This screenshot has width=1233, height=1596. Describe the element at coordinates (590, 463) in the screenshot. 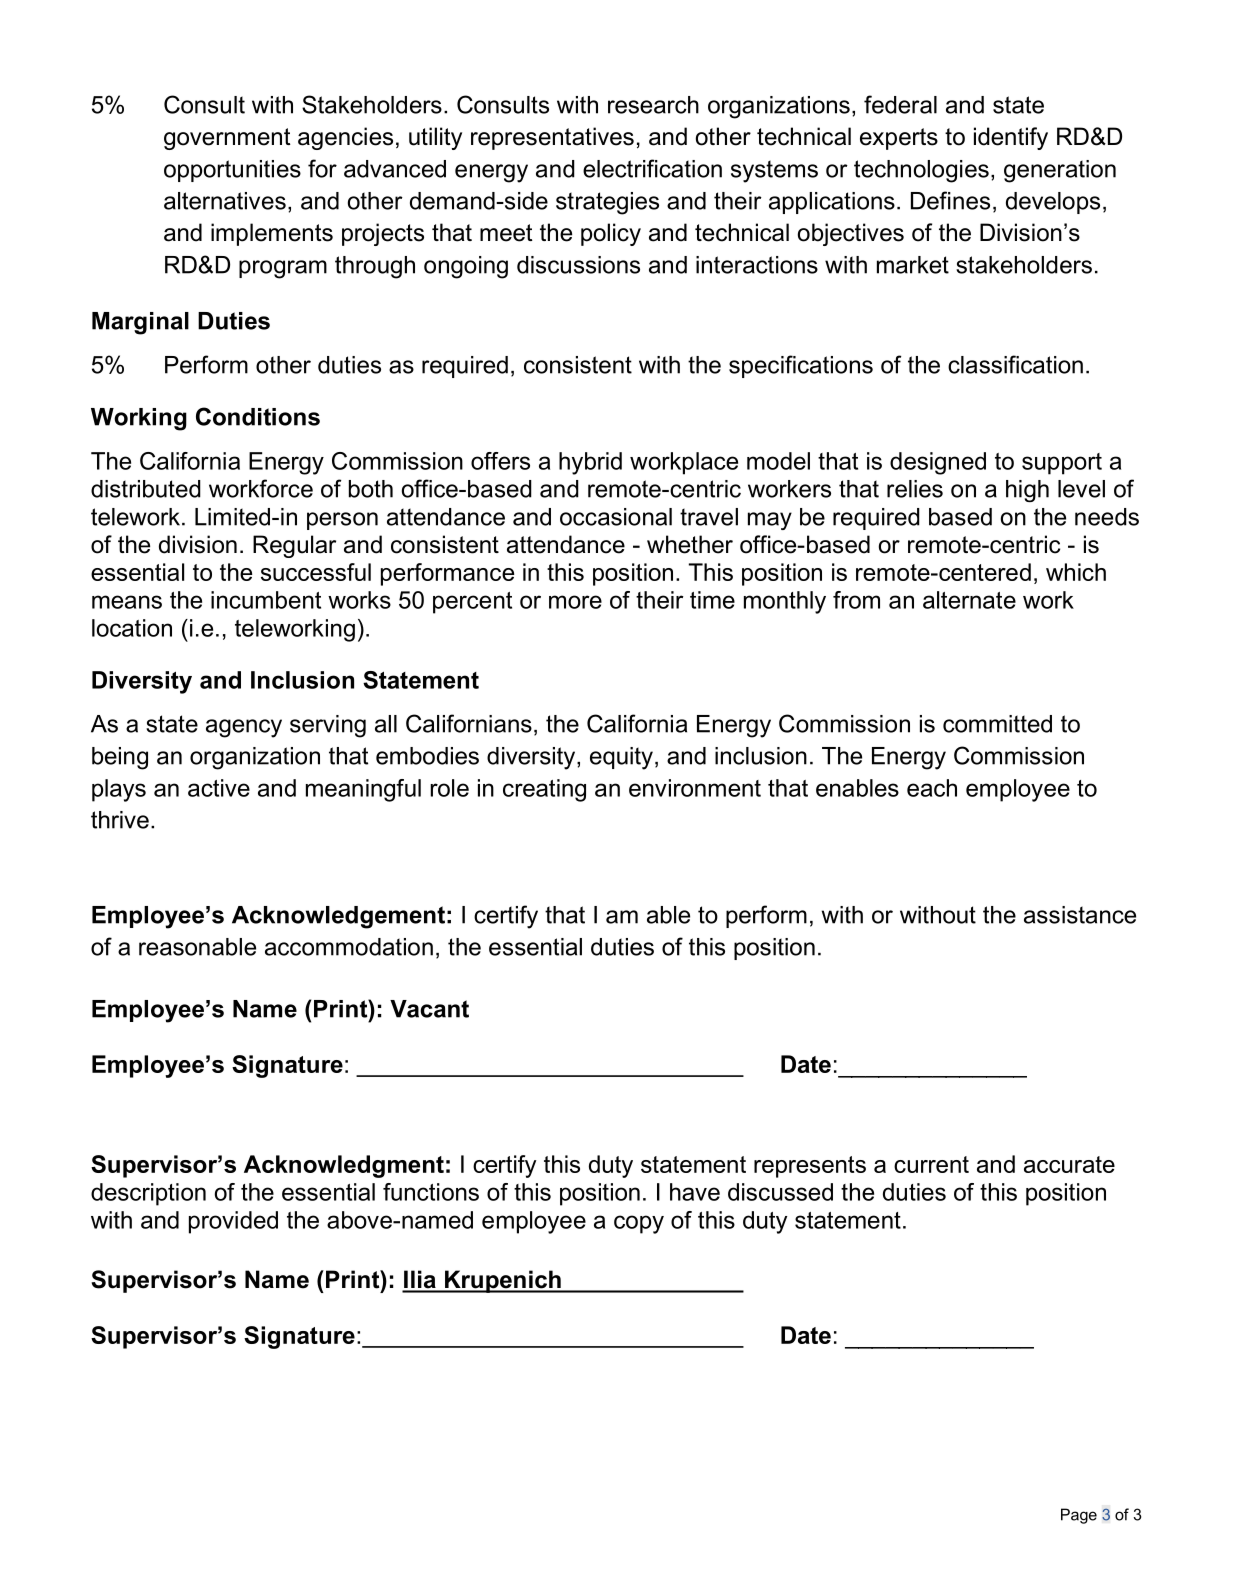

I see `hybrid` at that location.
